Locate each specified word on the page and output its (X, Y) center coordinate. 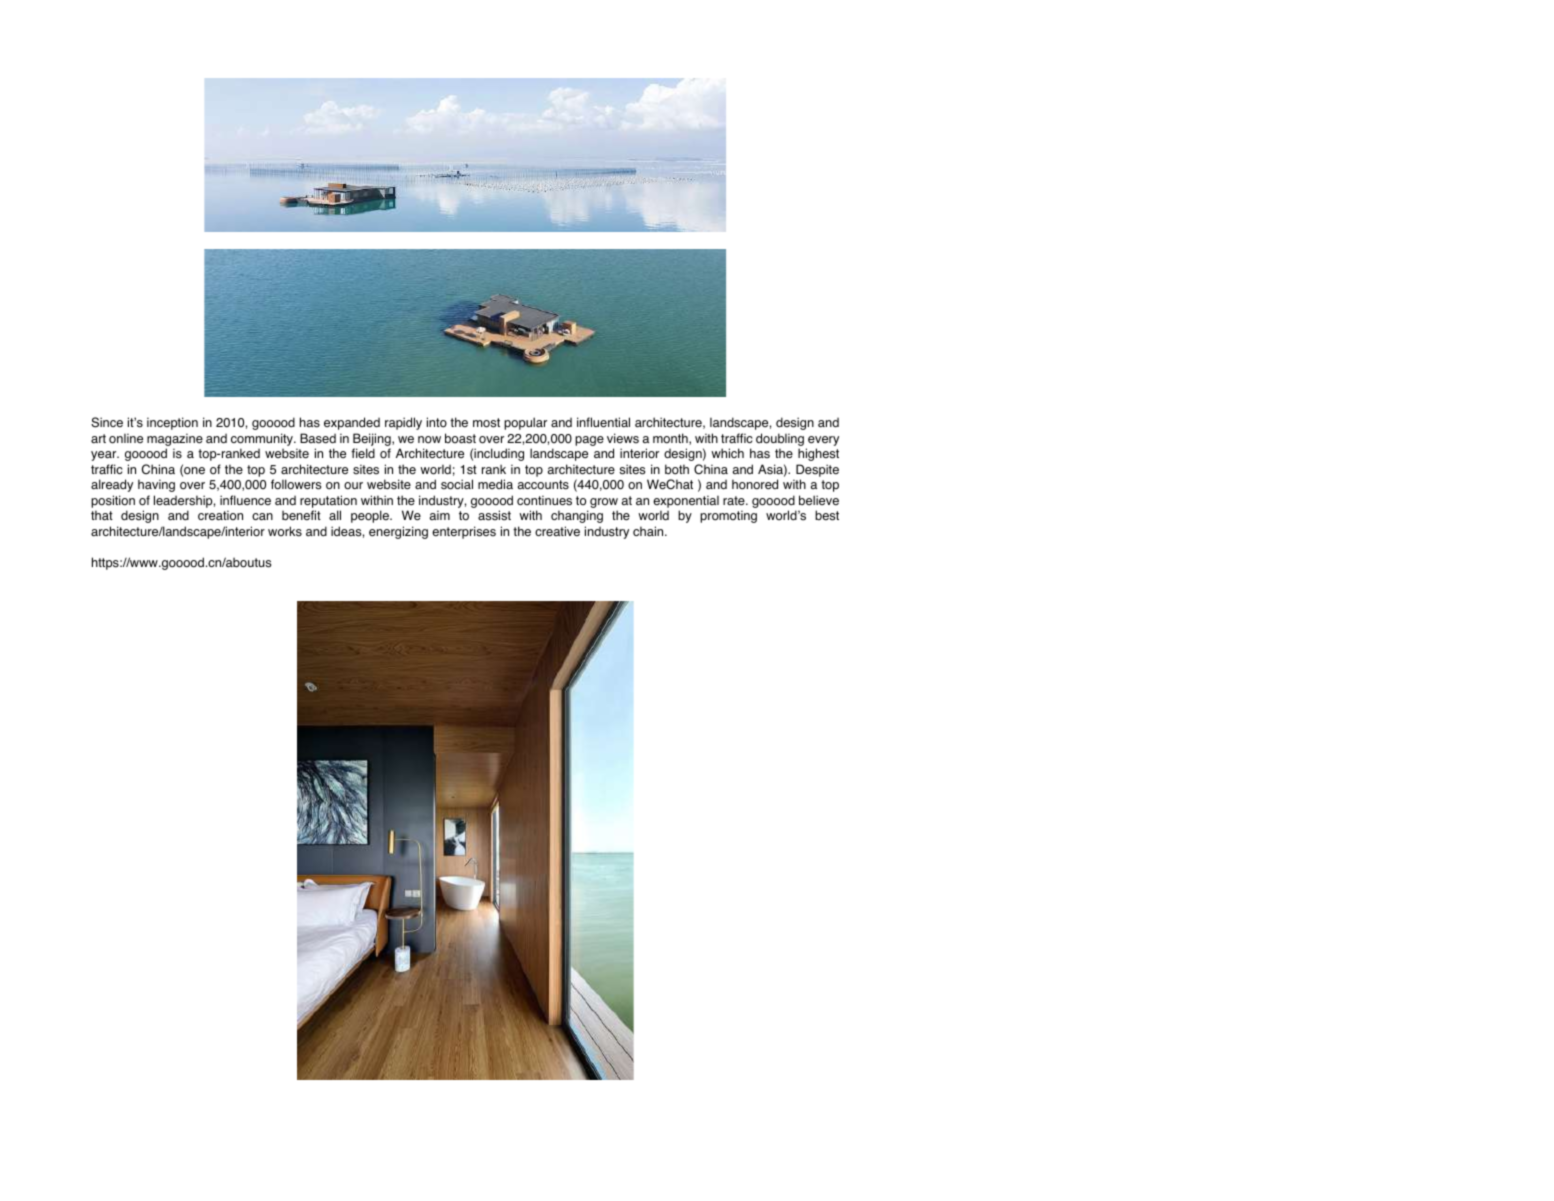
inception (172, 423)
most (486, 423)
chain (649, 531)
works (285, 531)
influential (603, 422)
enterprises (464, 532)
